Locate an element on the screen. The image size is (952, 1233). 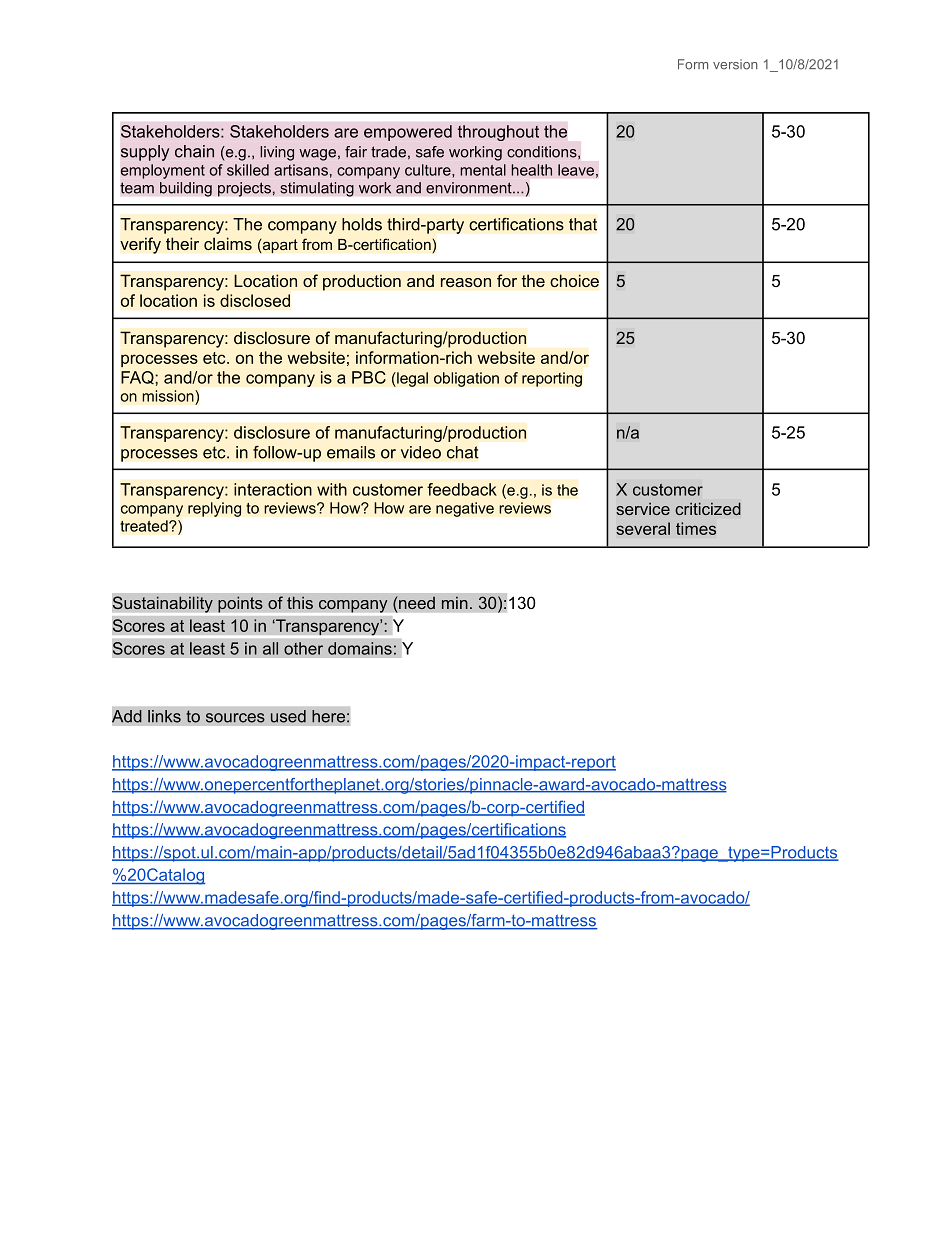
min is located at coordinates (454, 602).
